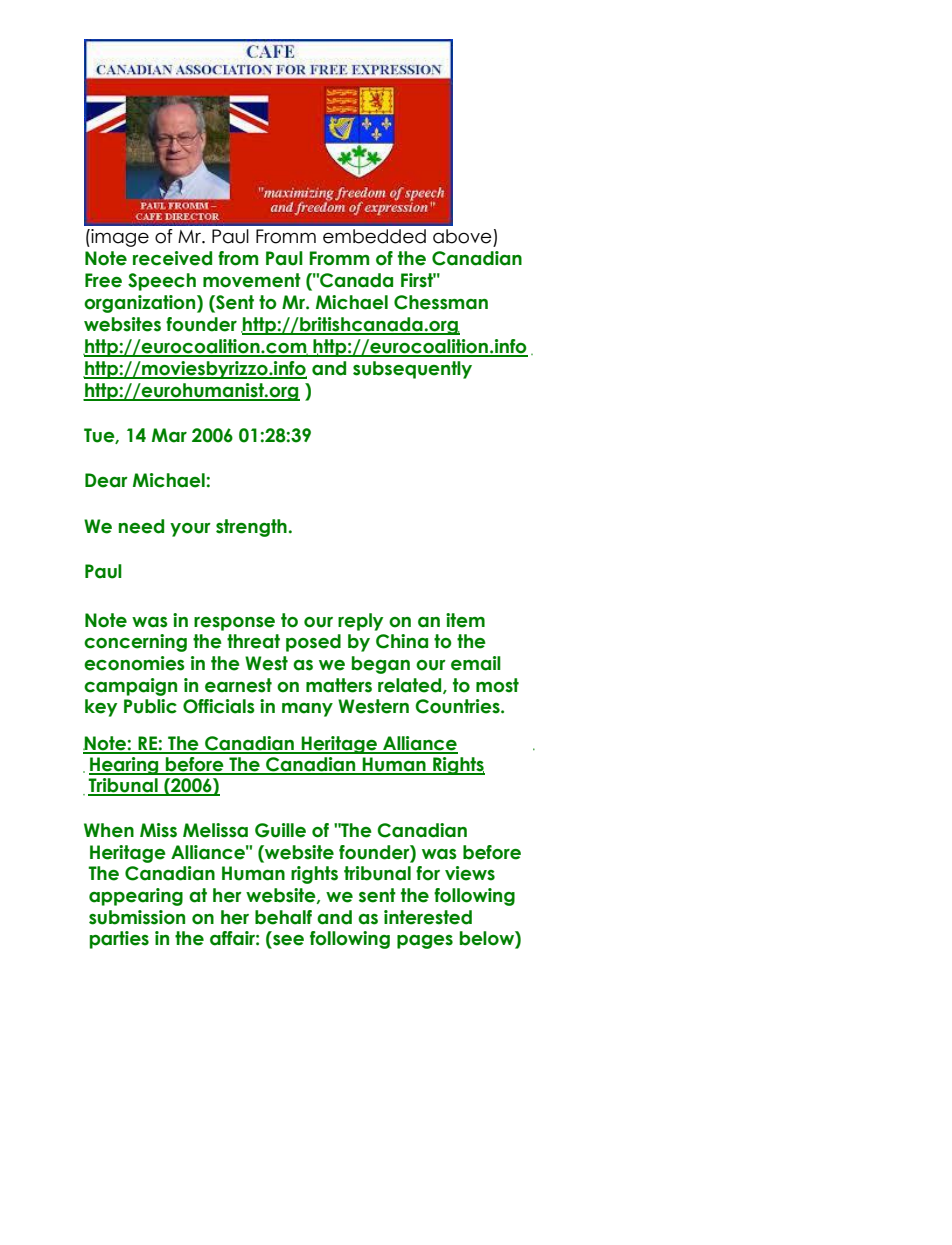  I want to click on Public, so click(150, 706).
